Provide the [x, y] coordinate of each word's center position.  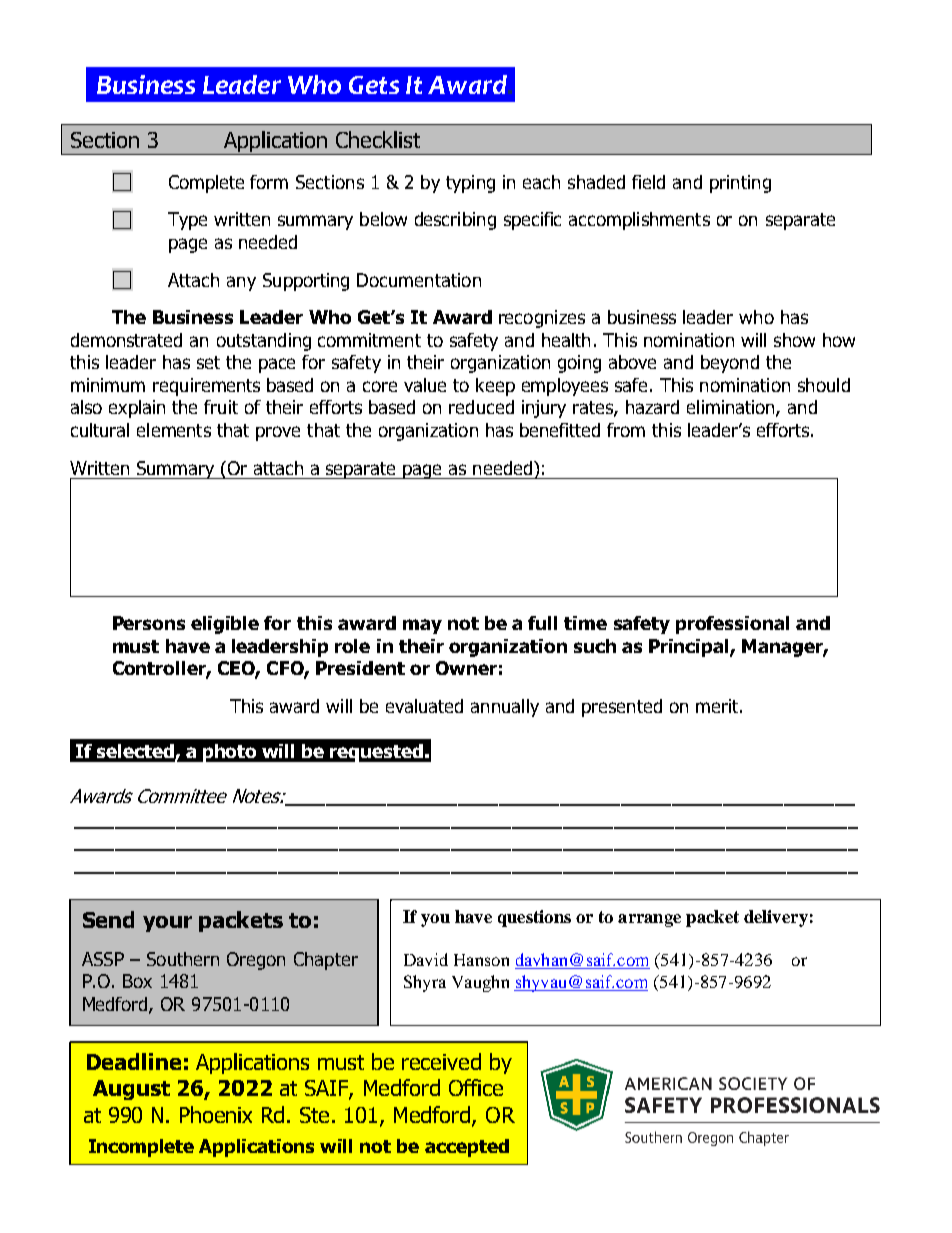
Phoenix [216, 1114]
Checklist [378, 139]
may [422, 626]
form [269, 182]
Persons [149, 623]
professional [732, 625]
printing [740, 184]
